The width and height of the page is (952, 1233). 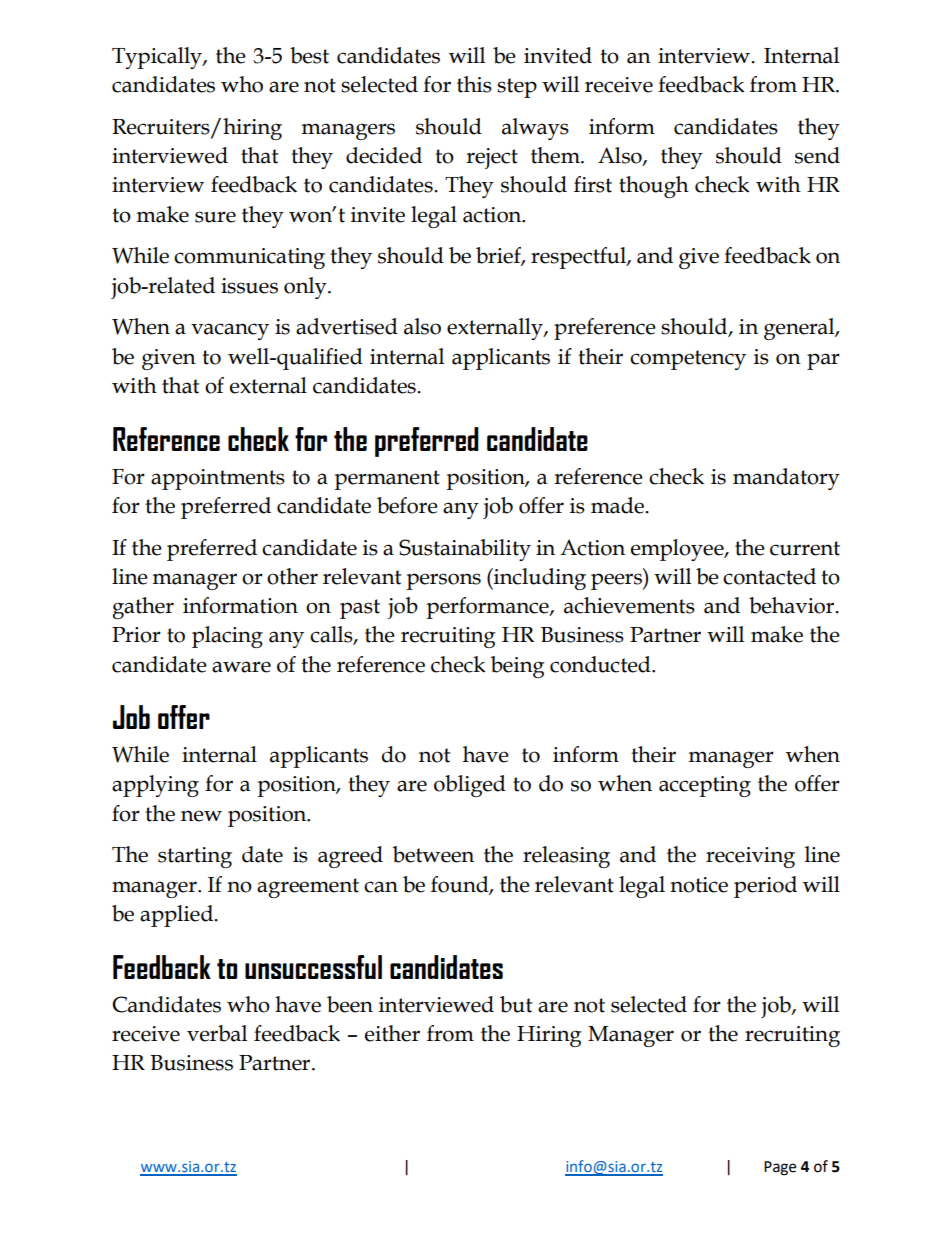 I want to click on starting, so click(x=195, y=857).
